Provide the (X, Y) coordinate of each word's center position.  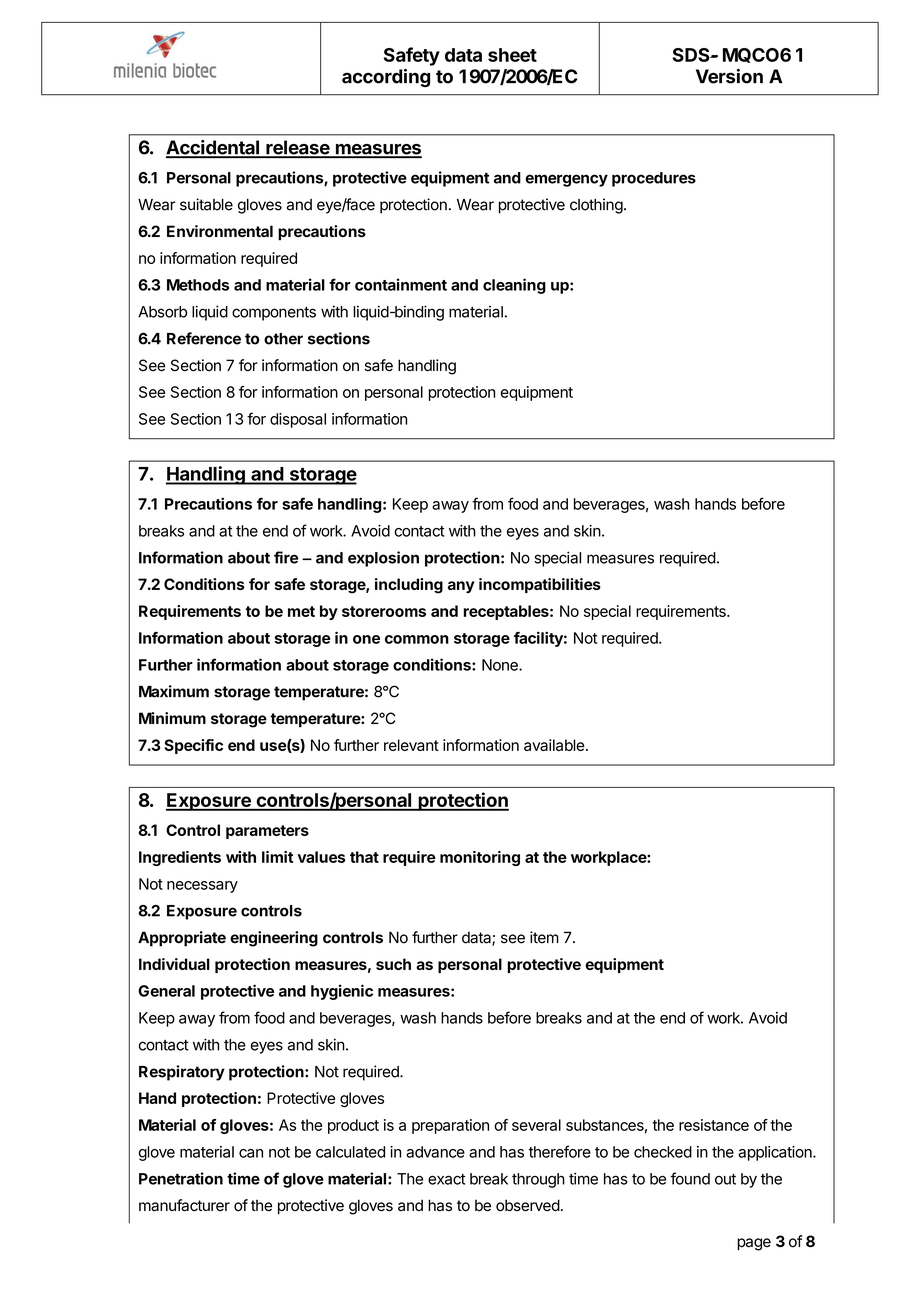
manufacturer (184, 1205)
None (501, 665)
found (690, 1178)
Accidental (214, 148)
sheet (512, 55)
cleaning (514, 286)
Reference (204, 338)
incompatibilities (540, 585)
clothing (596, 206)
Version (729, 76)
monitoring (480, 858)
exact (447, 1179)
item (544, 937)
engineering (274, 939)
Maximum (174, 691)
